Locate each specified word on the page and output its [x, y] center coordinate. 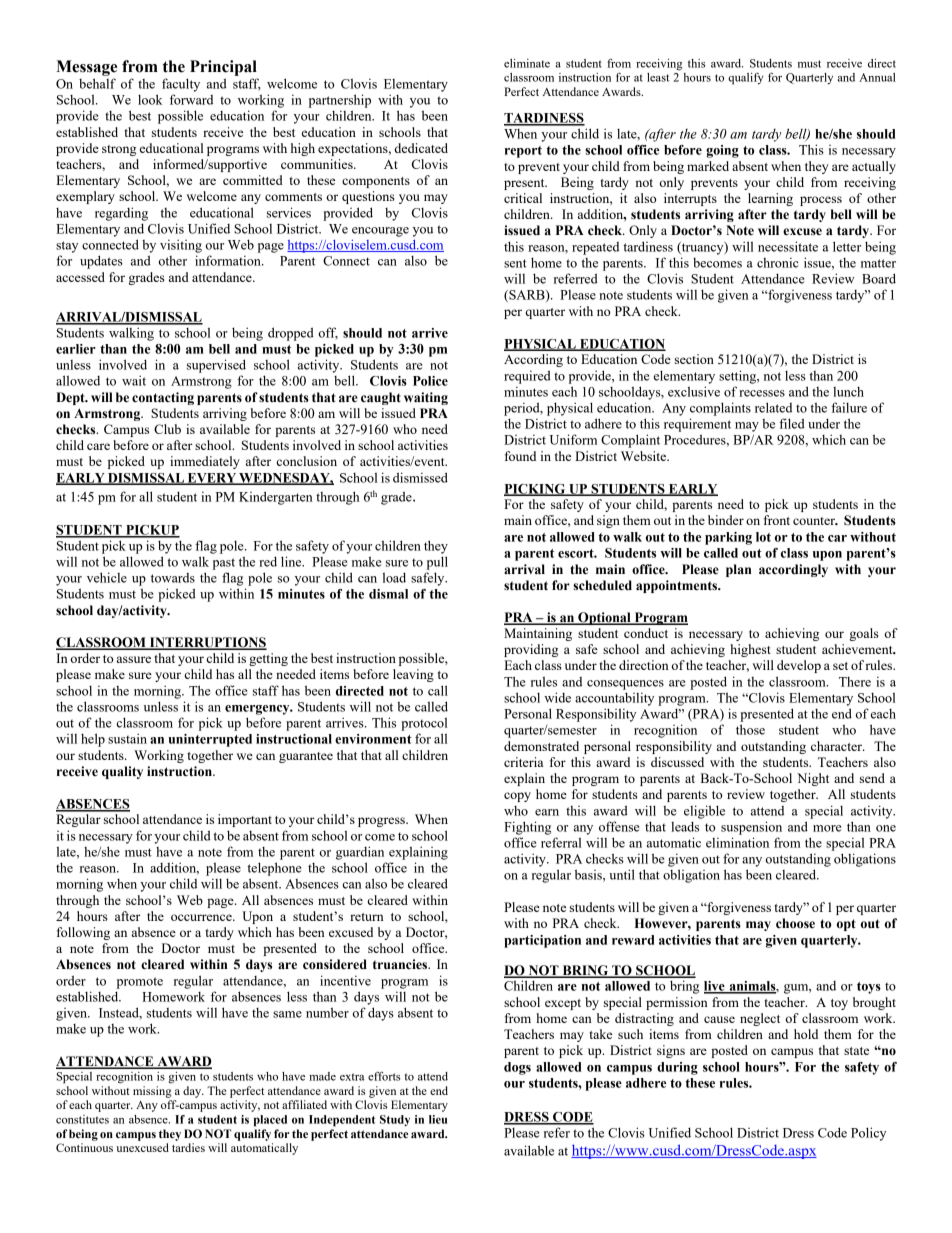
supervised [216, 366]
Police [430, 381]
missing [152, 1092]
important [245, 820]
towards [173, 578]
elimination [737, 842]
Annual [877, 77]
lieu [438, 1119]
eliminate [527, 63]
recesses [762, 393]
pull [437, 563]
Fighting [527, 828]
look [150, 99]
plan [738, 570]
